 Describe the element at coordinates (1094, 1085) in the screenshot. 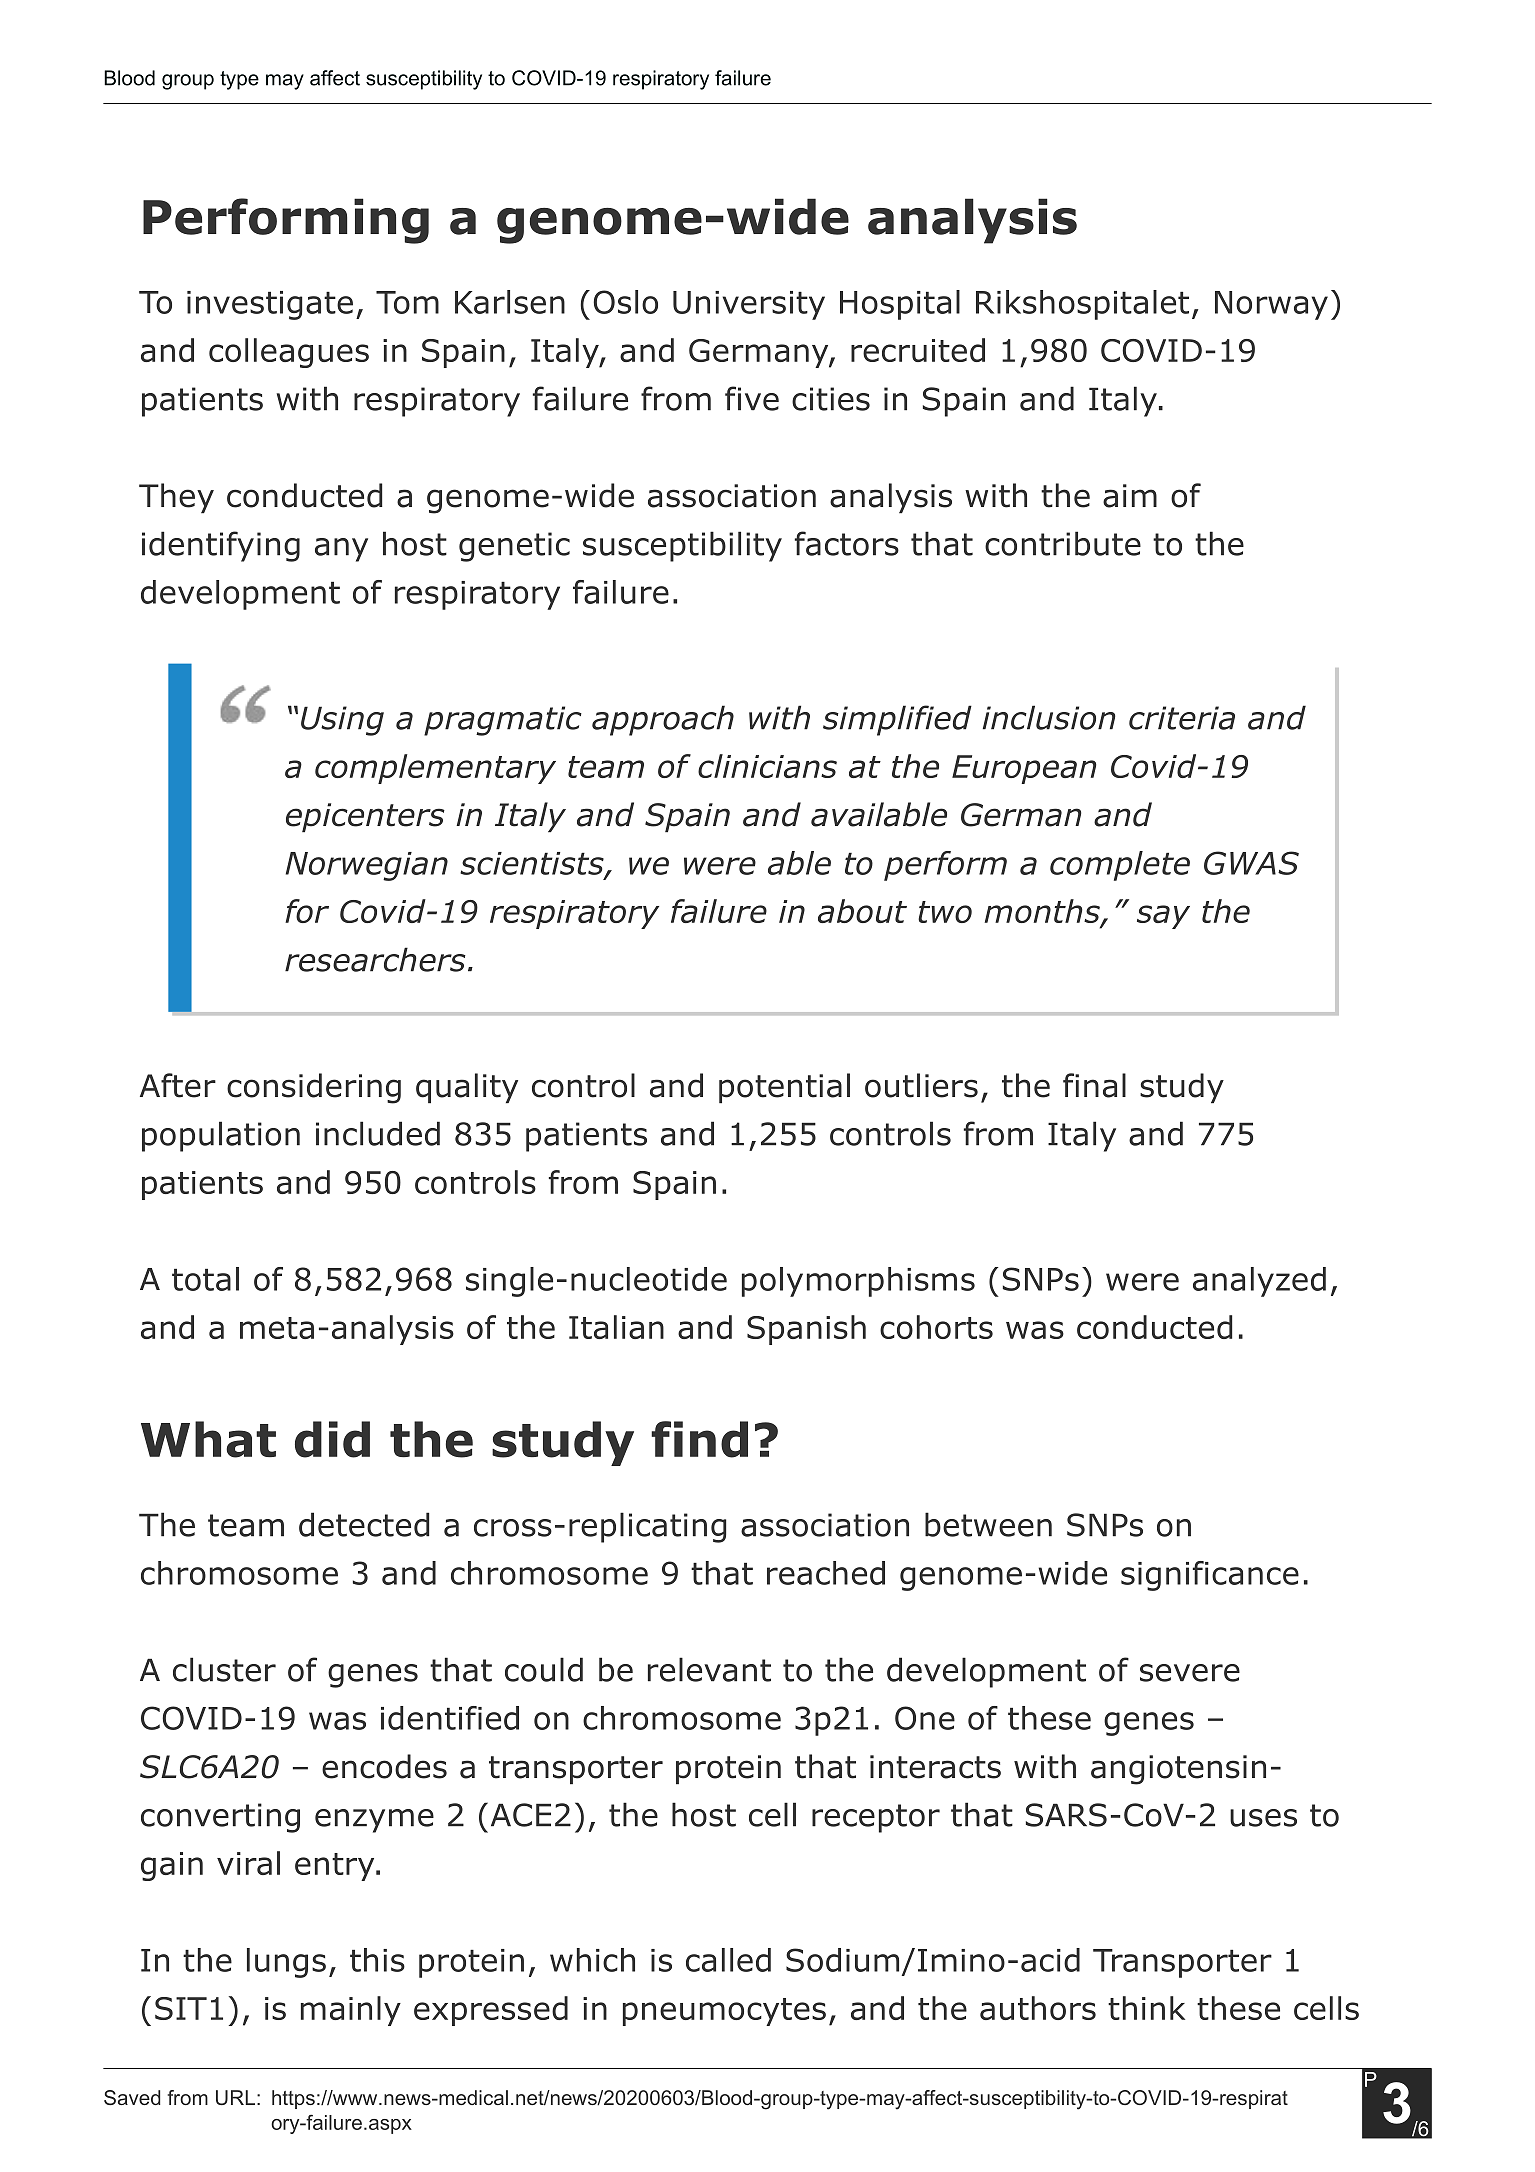

I see `final` at that location.
